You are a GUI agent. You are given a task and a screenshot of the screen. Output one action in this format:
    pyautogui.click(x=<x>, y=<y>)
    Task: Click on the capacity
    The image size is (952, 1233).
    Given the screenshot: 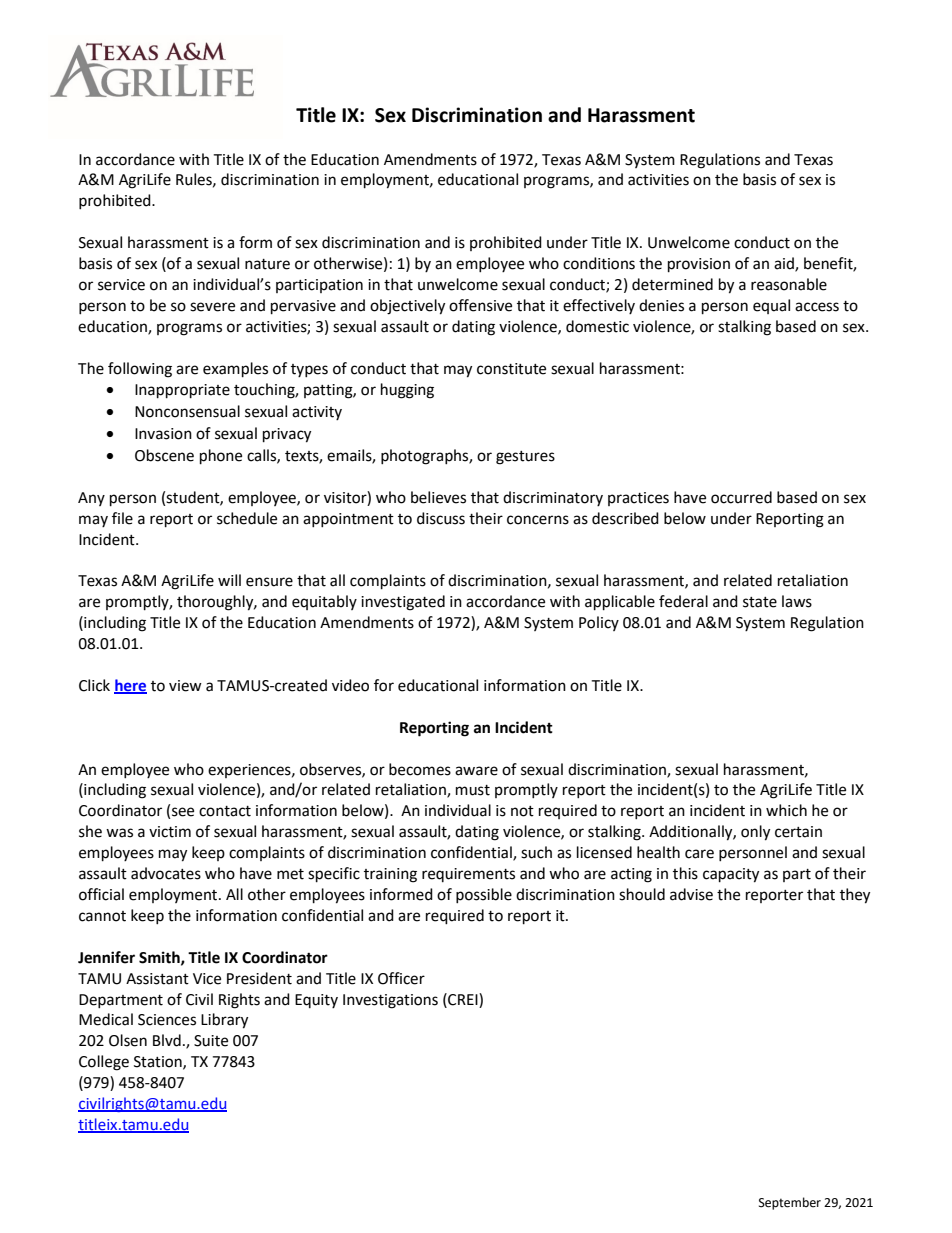 What is the action you would take?
    pyautogui.click(x=731, y=875)
